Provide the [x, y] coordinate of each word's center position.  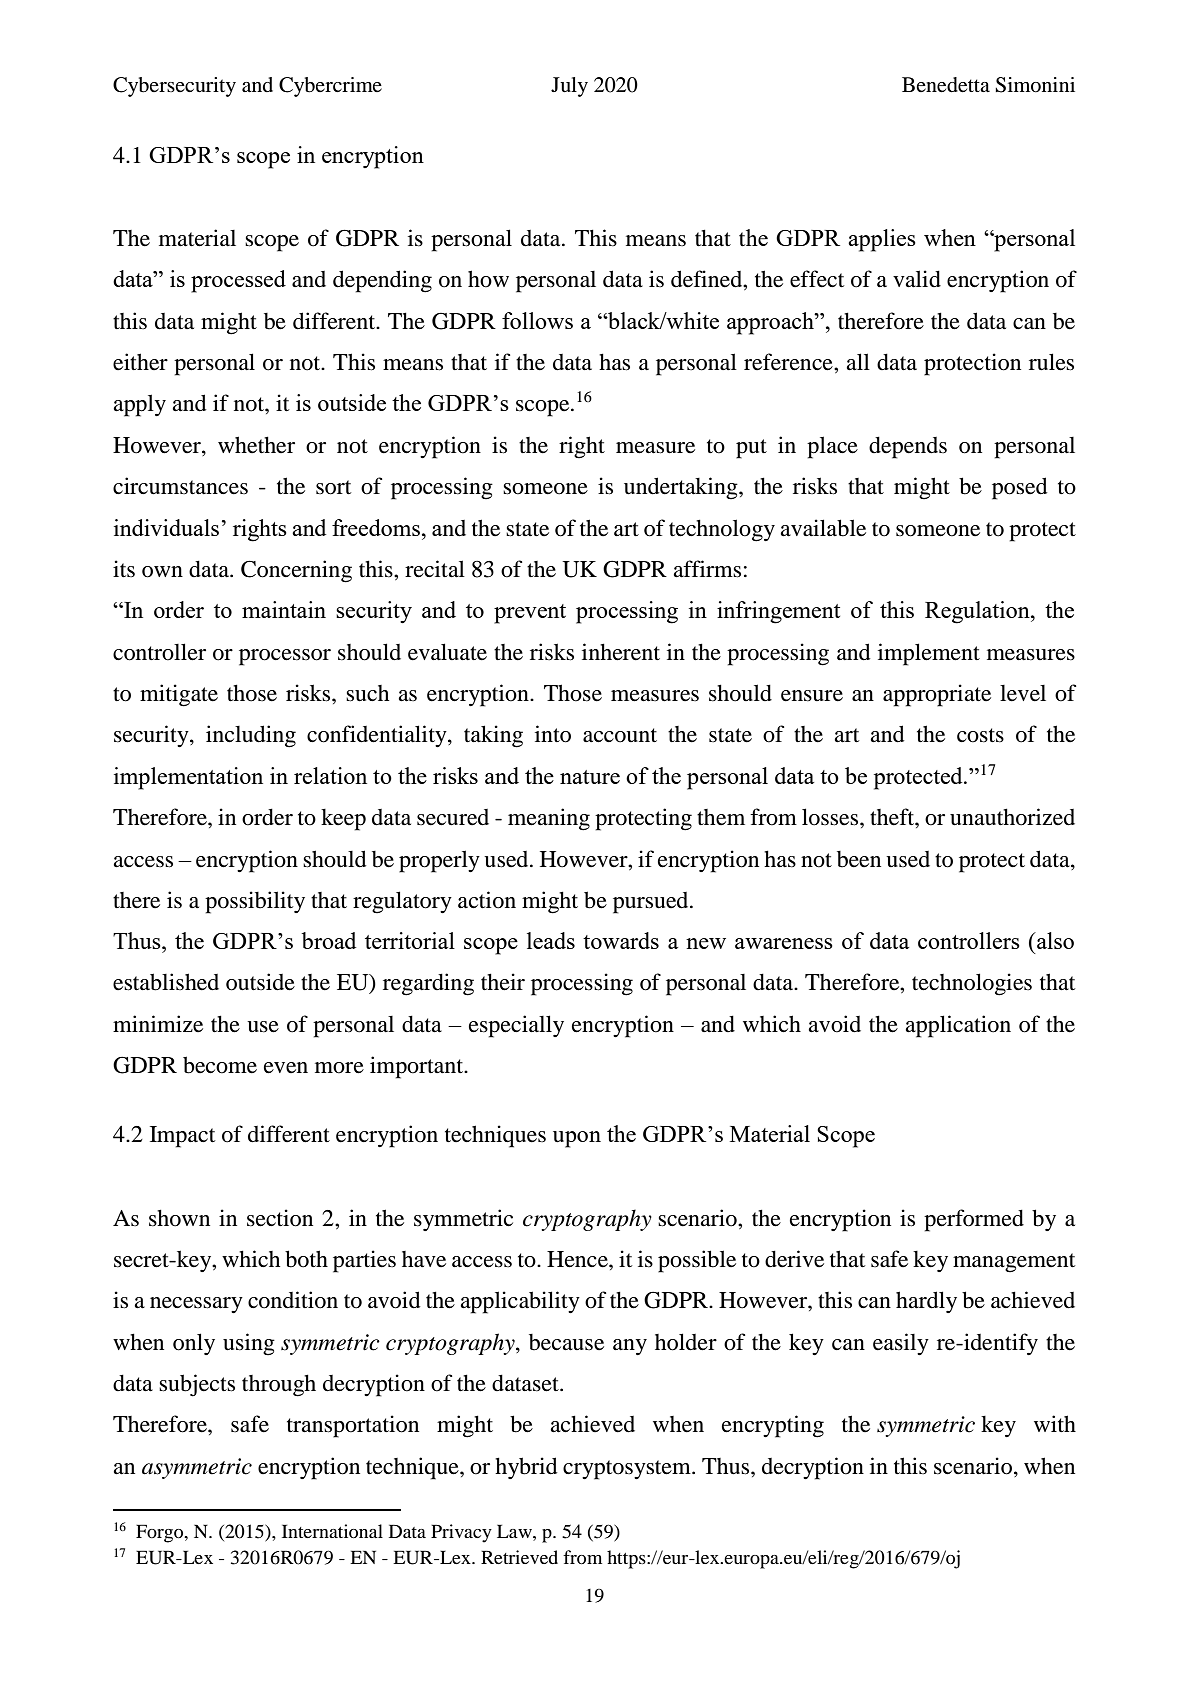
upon [577, 1139]
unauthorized [1012, 817]
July [569, 87]
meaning [549, 819]
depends [908, 447]
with [1055, 1423]
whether [256, 445]
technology [722, 530]
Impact [182, 1137]
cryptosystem [628, 1470]
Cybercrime [330, 87]
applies [882, 240]
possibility [255, 902]
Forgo [161, 1533]
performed [974, 1220]
